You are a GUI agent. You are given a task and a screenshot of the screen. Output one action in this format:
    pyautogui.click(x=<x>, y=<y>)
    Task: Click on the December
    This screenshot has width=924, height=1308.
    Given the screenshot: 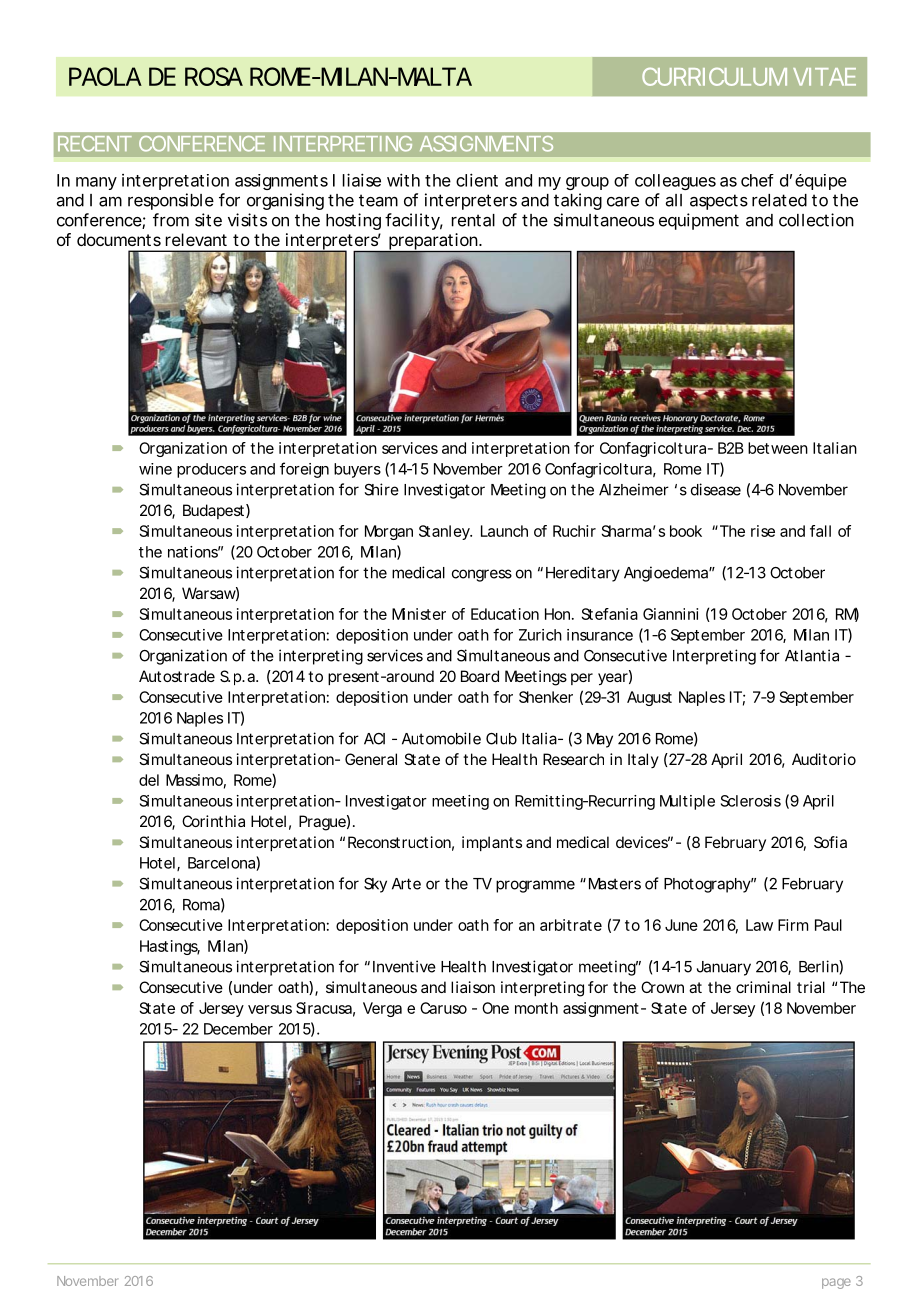 What is the action you would take?
    pyautogui.click(x=238, y=1029)
